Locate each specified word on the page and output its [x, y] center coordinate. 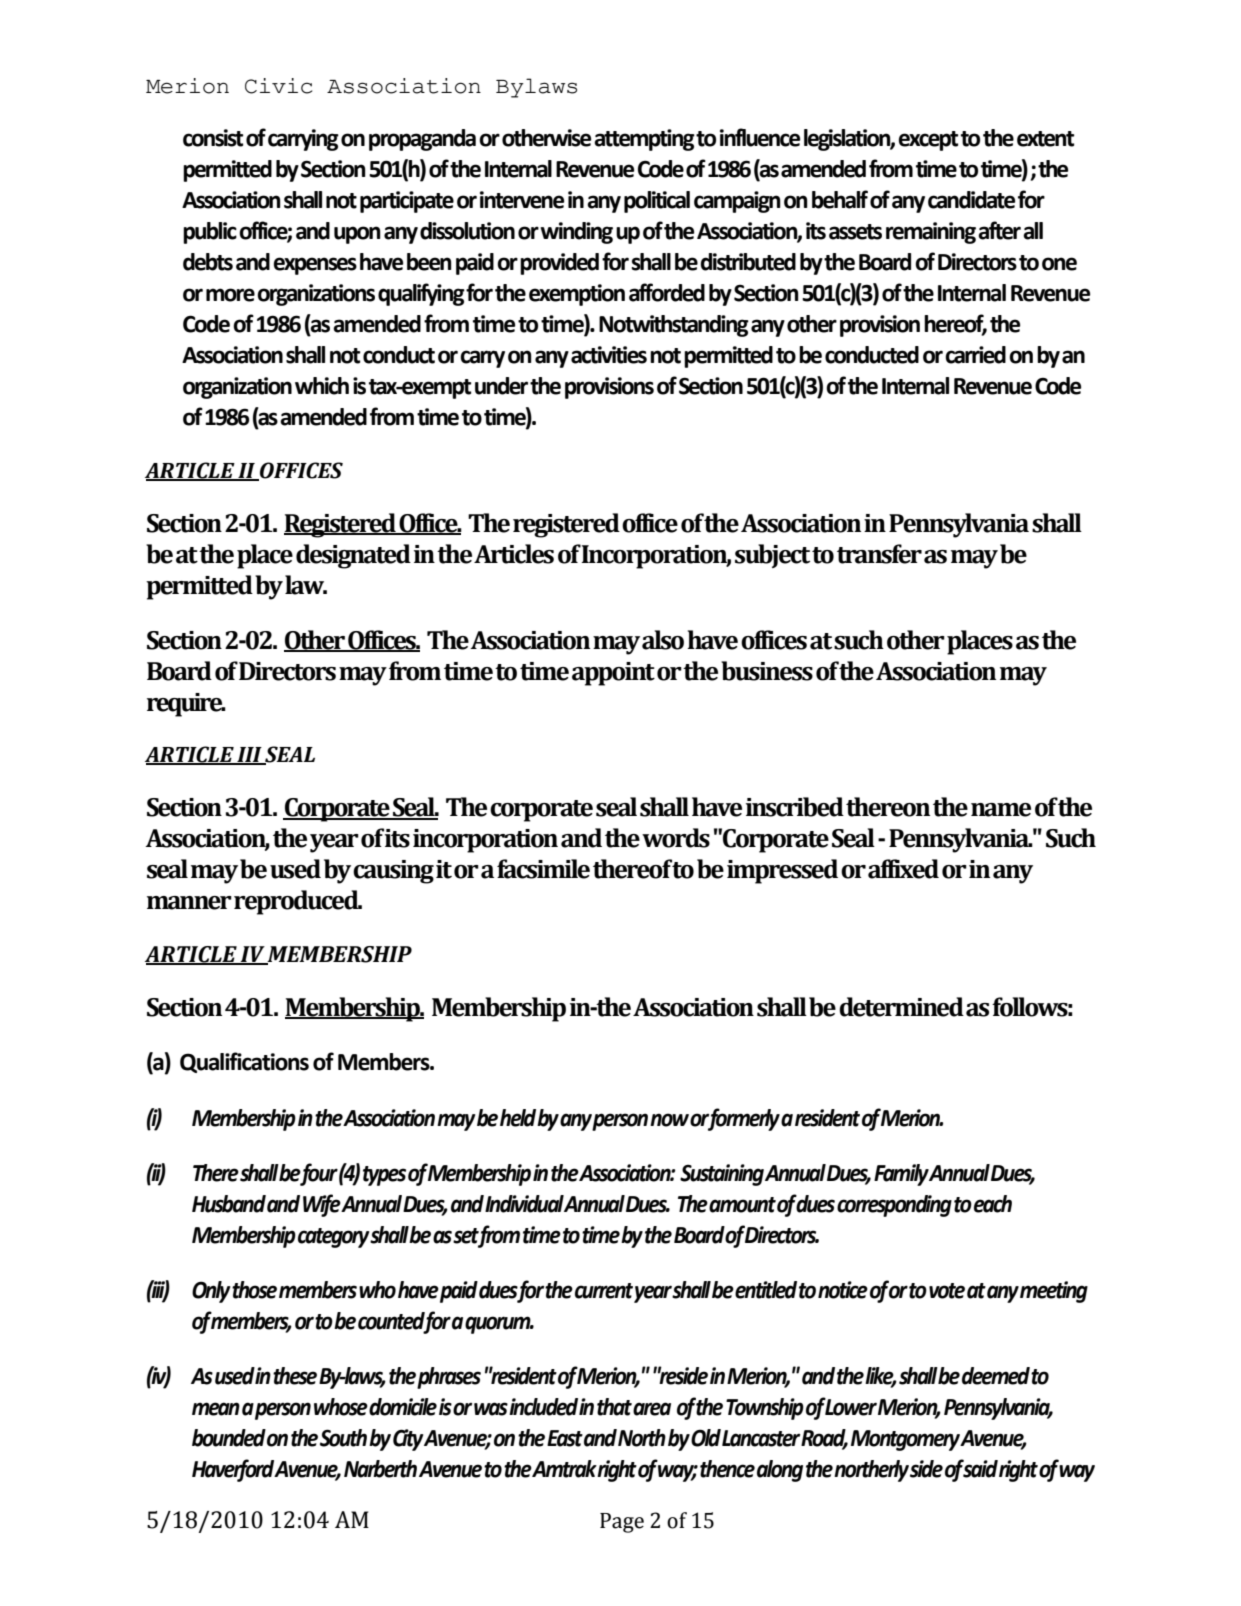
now [669, 1120]
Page [622, 1523]
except [928, 141]
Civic [278, 86]
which [322, 386]
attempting [644, 140]
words [676, 838]
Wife [322, 1205]
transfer [879, 554]
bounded [229, 1438]
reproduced [297, 902]
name [1001, 810]
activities [609, 355]
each [993, 1204]
